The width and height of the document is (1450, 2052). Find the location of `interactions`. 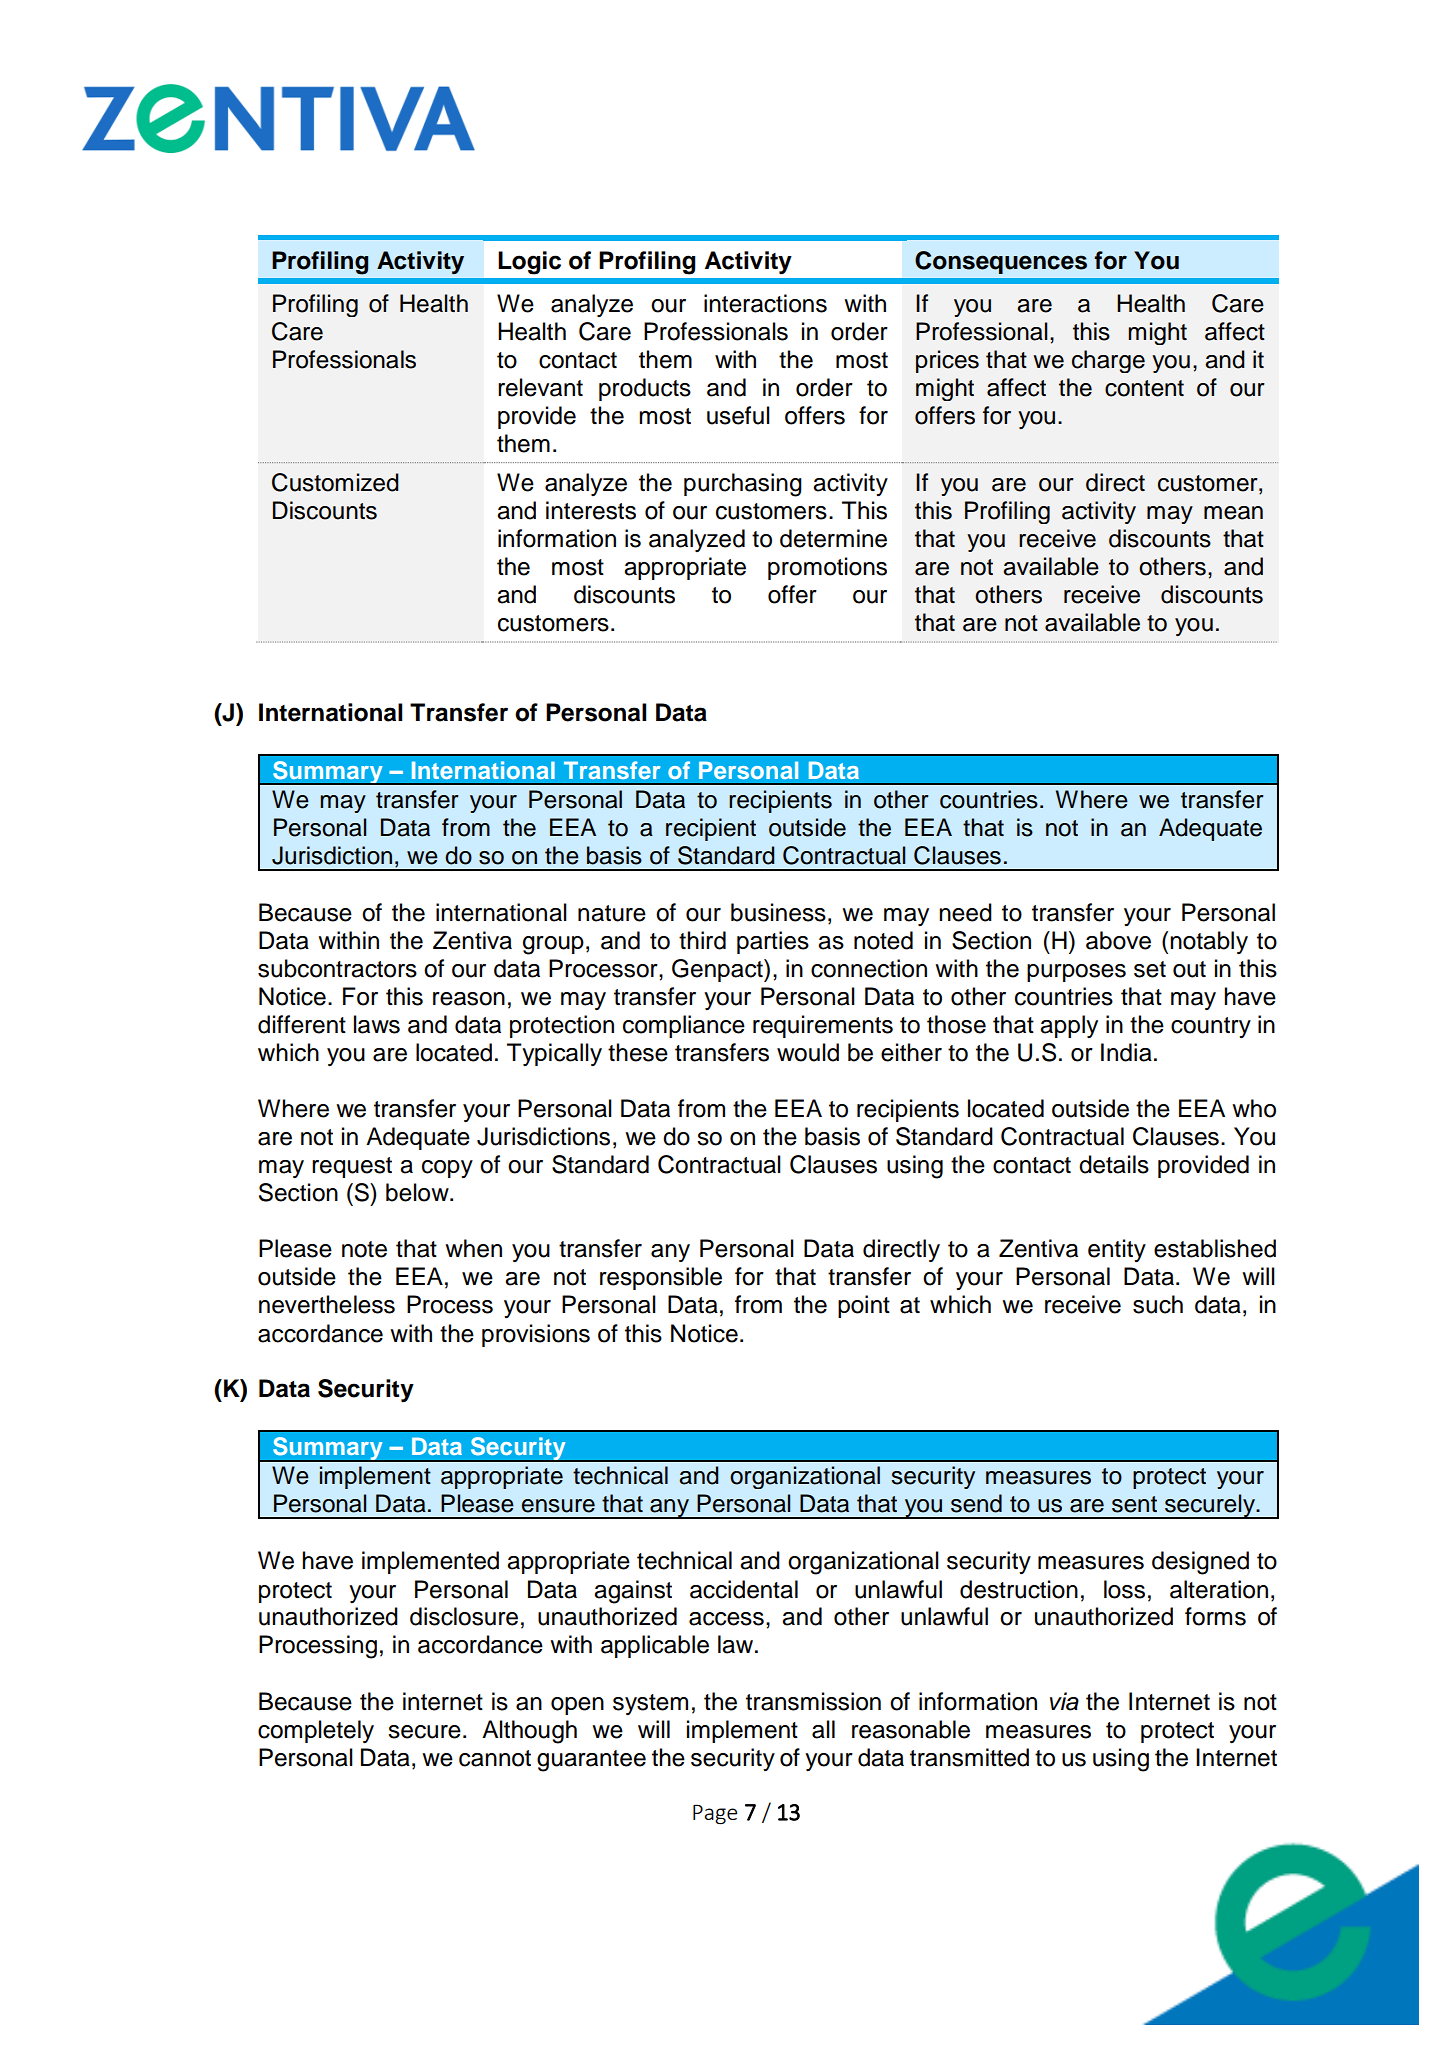

interactions is located at coordinates (765, 303).
